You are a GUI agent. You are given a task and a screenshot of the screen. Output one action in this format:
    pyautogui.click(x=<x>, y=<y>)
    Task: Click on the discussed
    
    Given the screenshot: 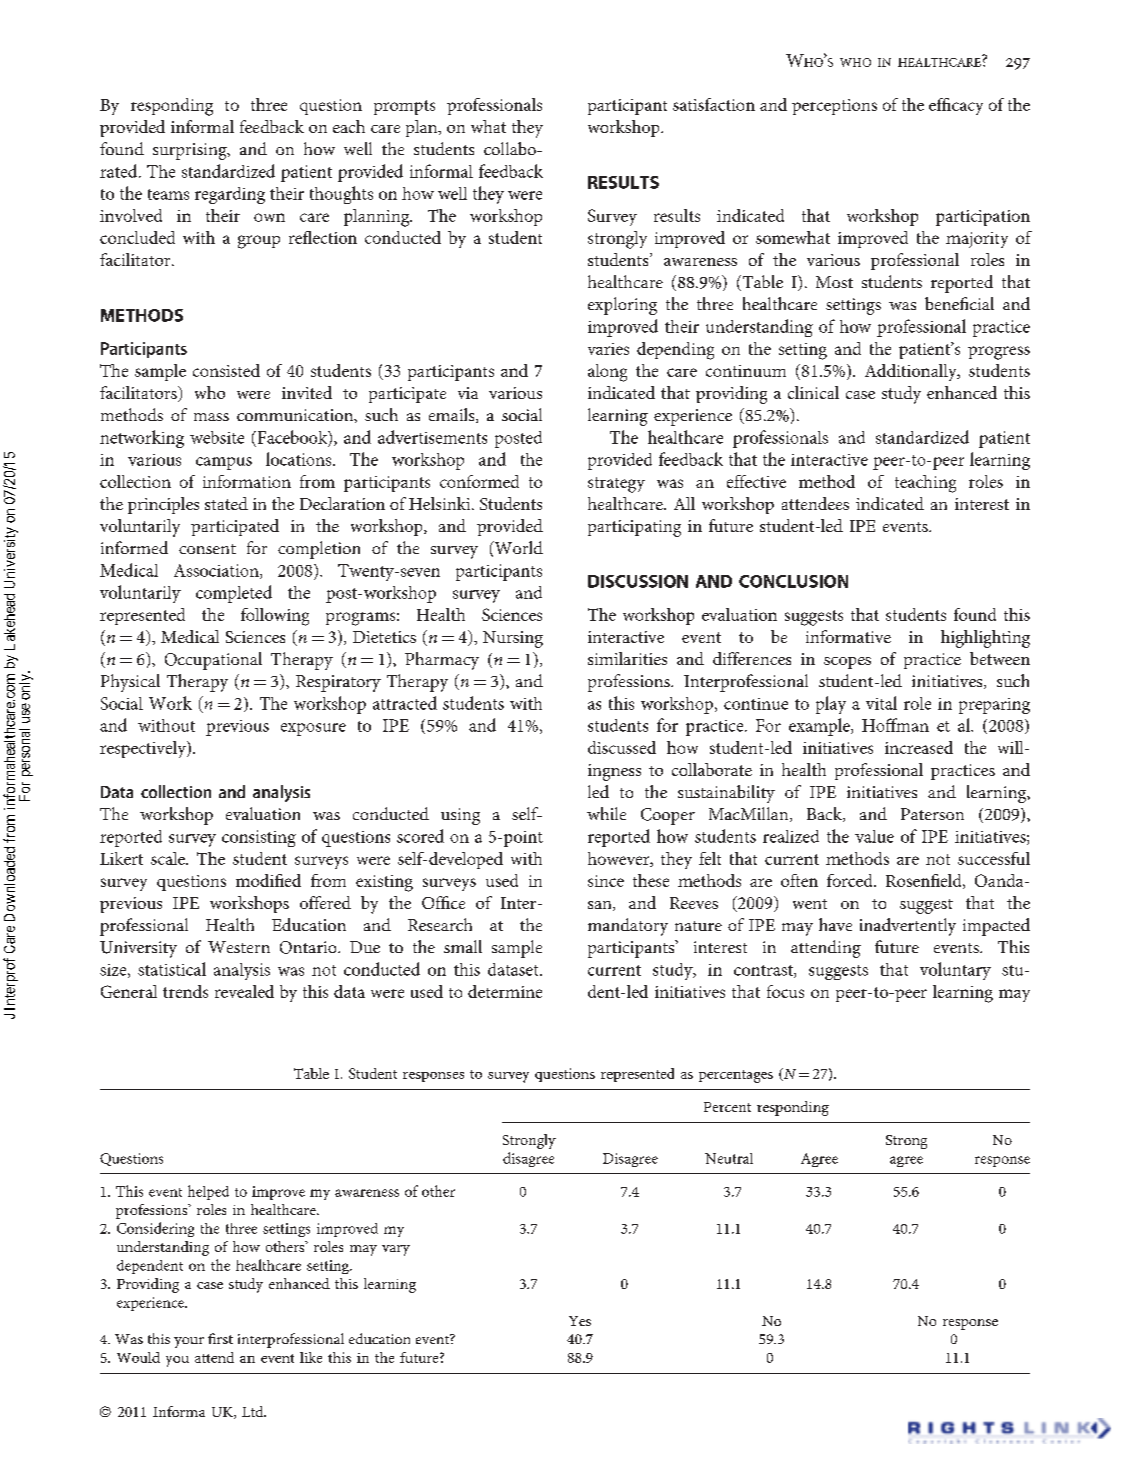 What is the action you would take?
    pyautogui.click(x=622, y=747)
